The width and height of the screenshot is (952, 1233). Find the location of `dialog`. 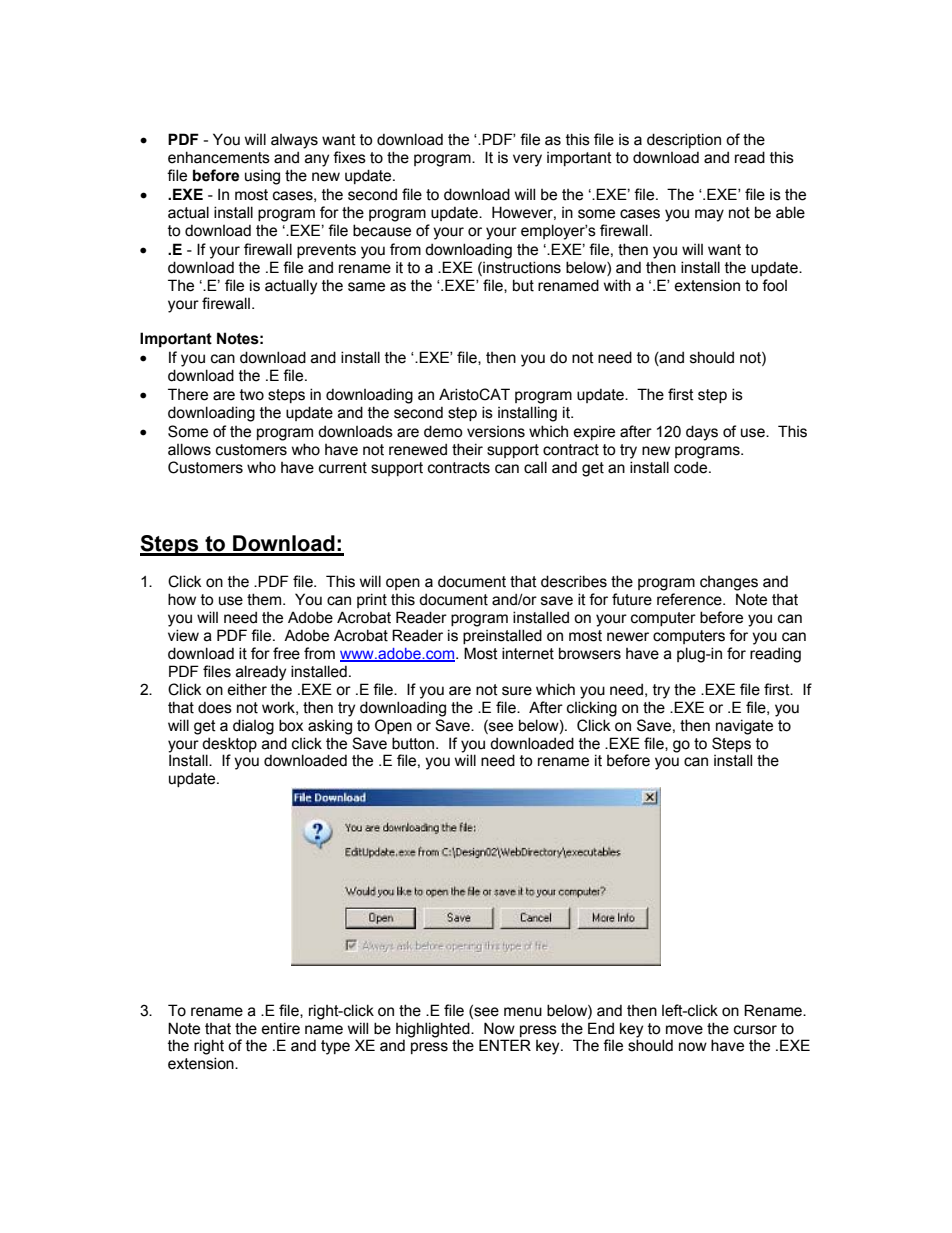

dialog is located at coordinates (253, 727).
